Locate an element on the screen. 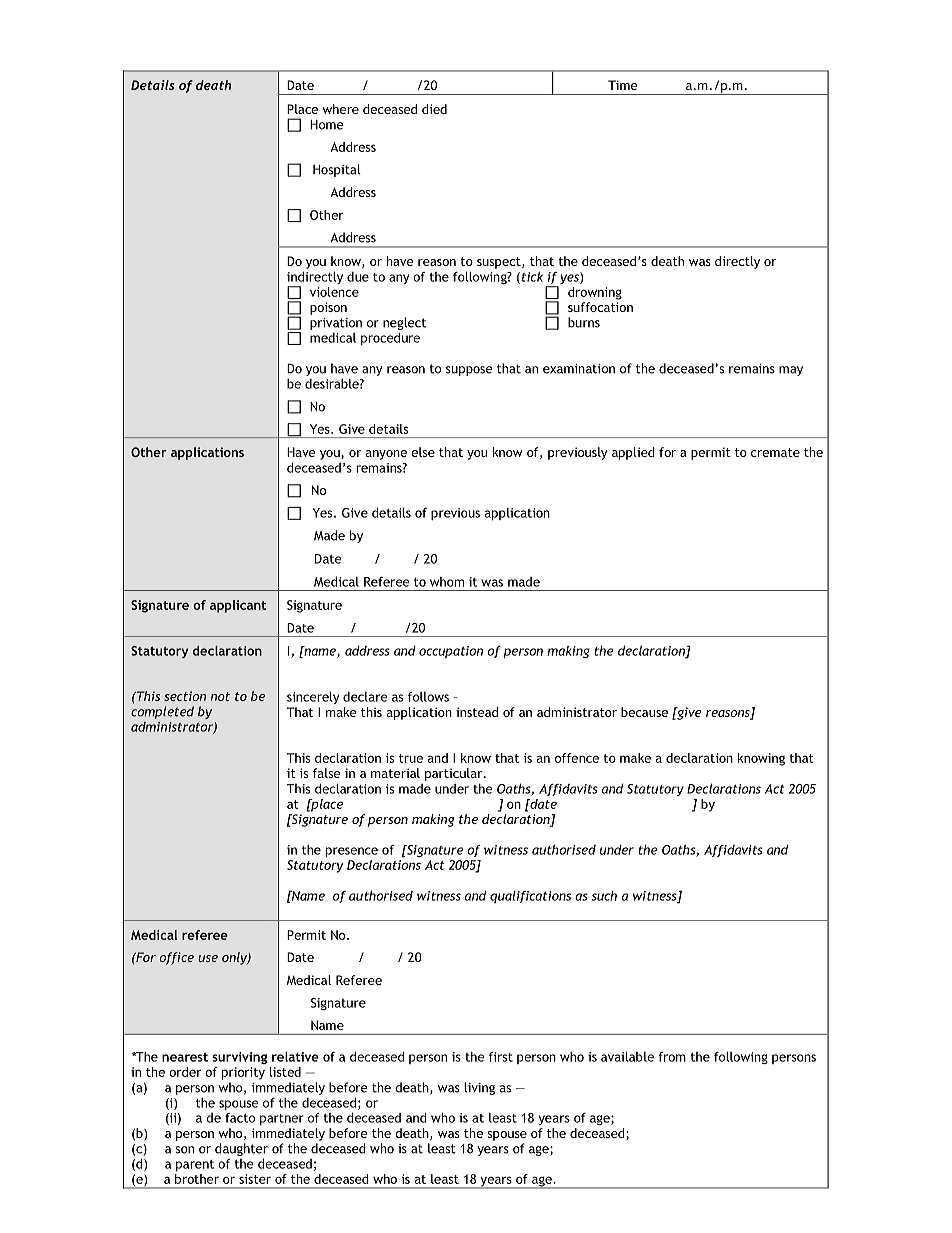  occupation is located at coordinates (451, 652).
